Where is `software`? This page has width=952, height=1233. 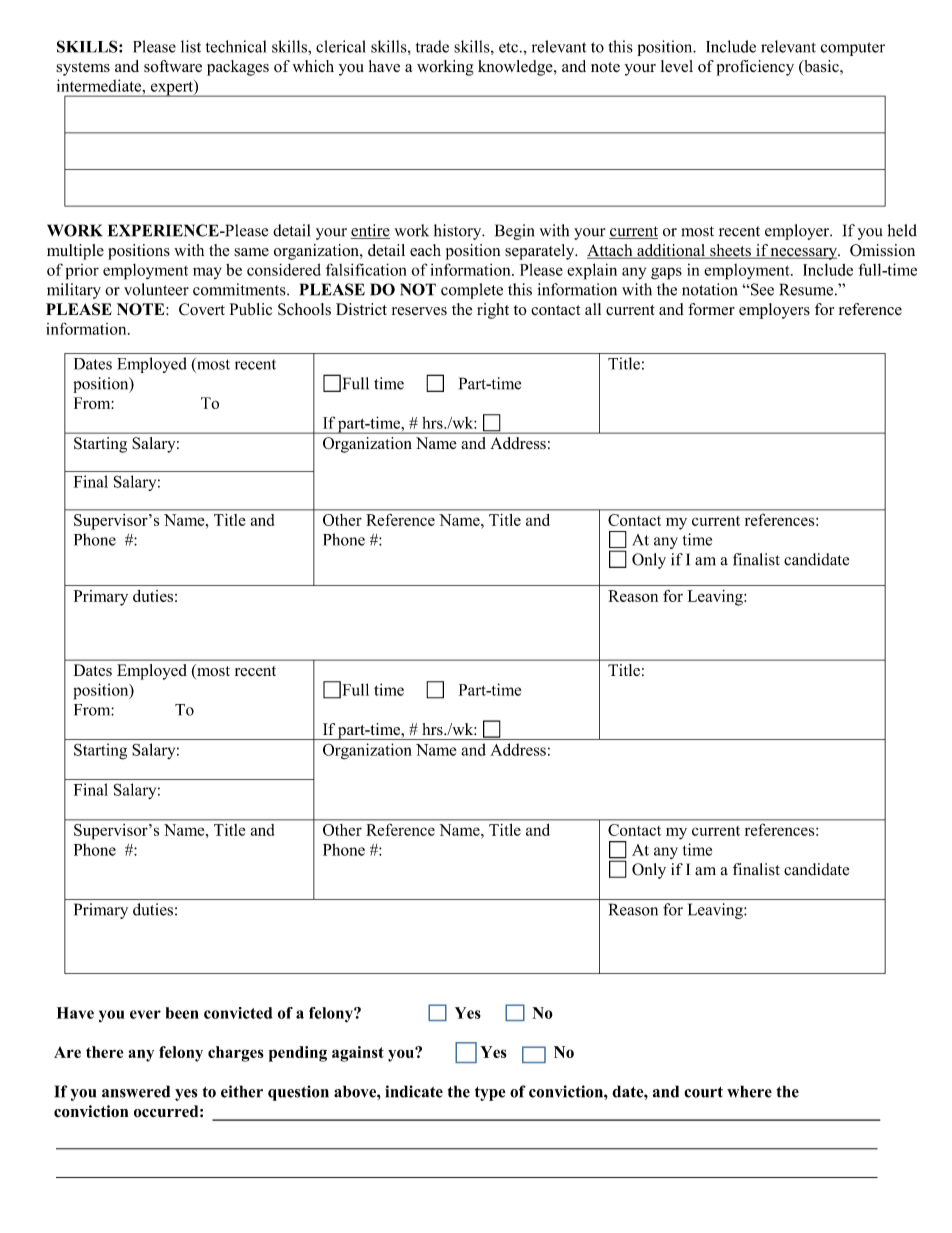 software is located at coordinates (173, 66).
